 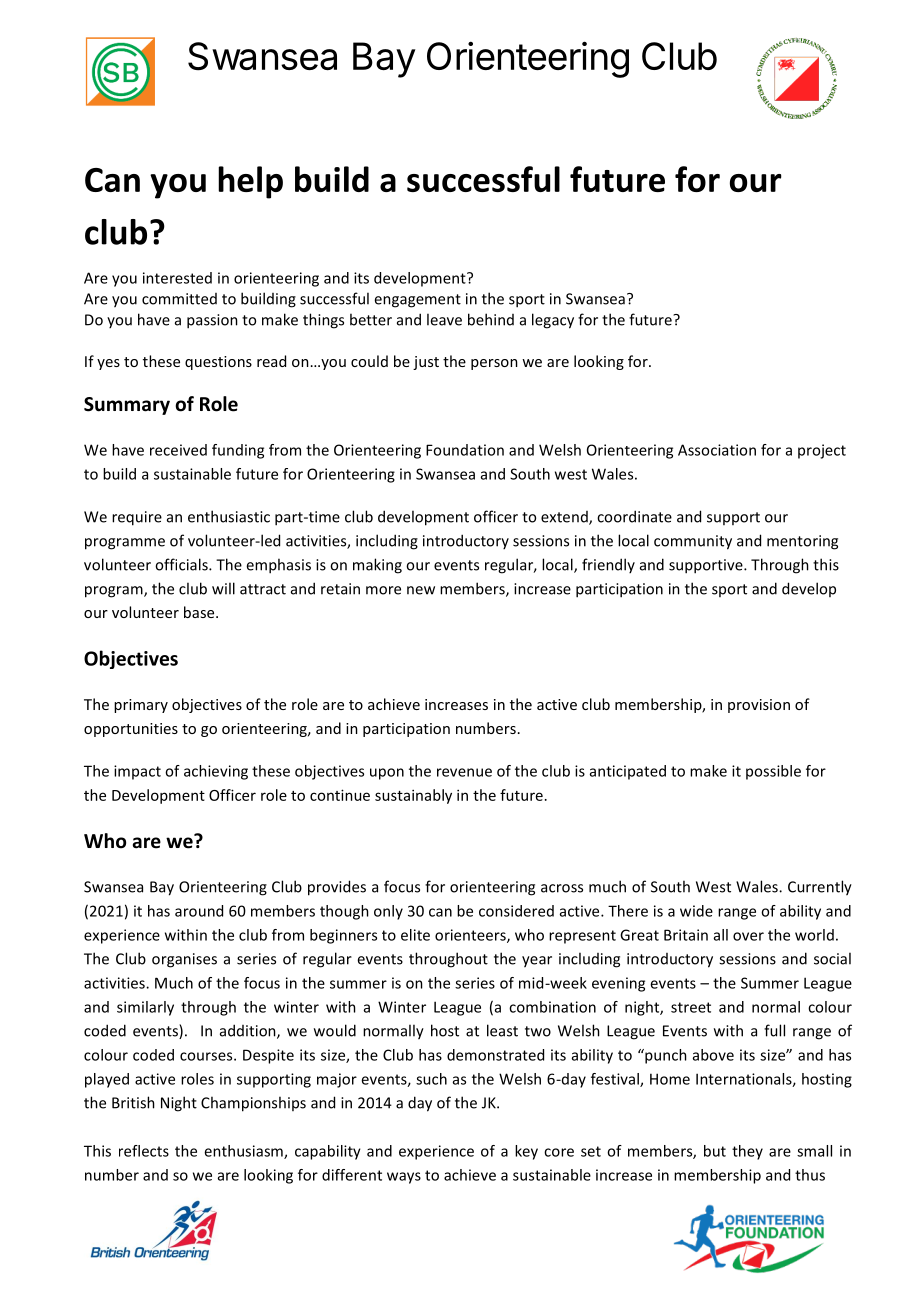 I want to click on considered, so click(x=516, y=911).
